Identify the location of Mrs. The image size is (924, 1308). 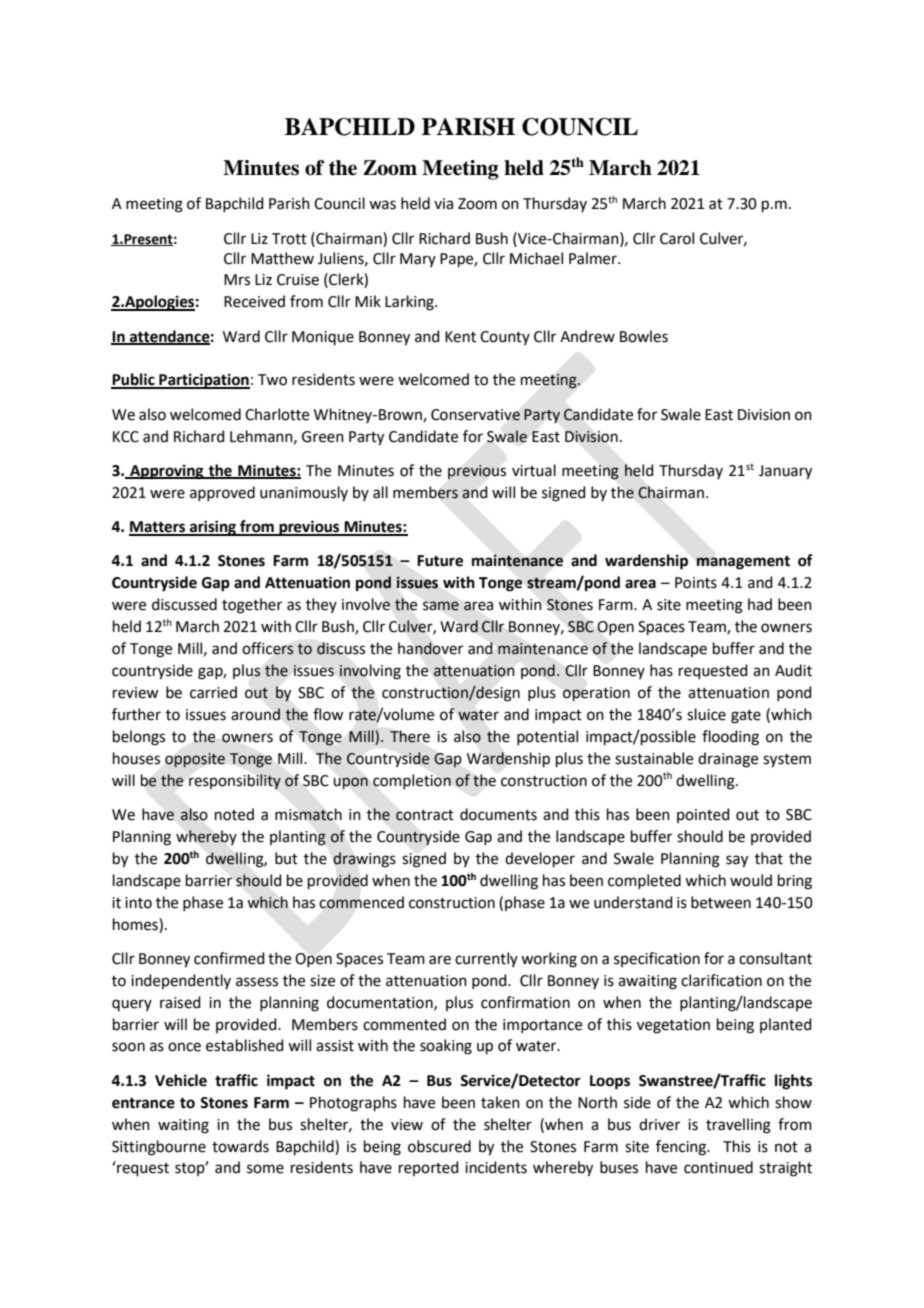
(237, 280).
